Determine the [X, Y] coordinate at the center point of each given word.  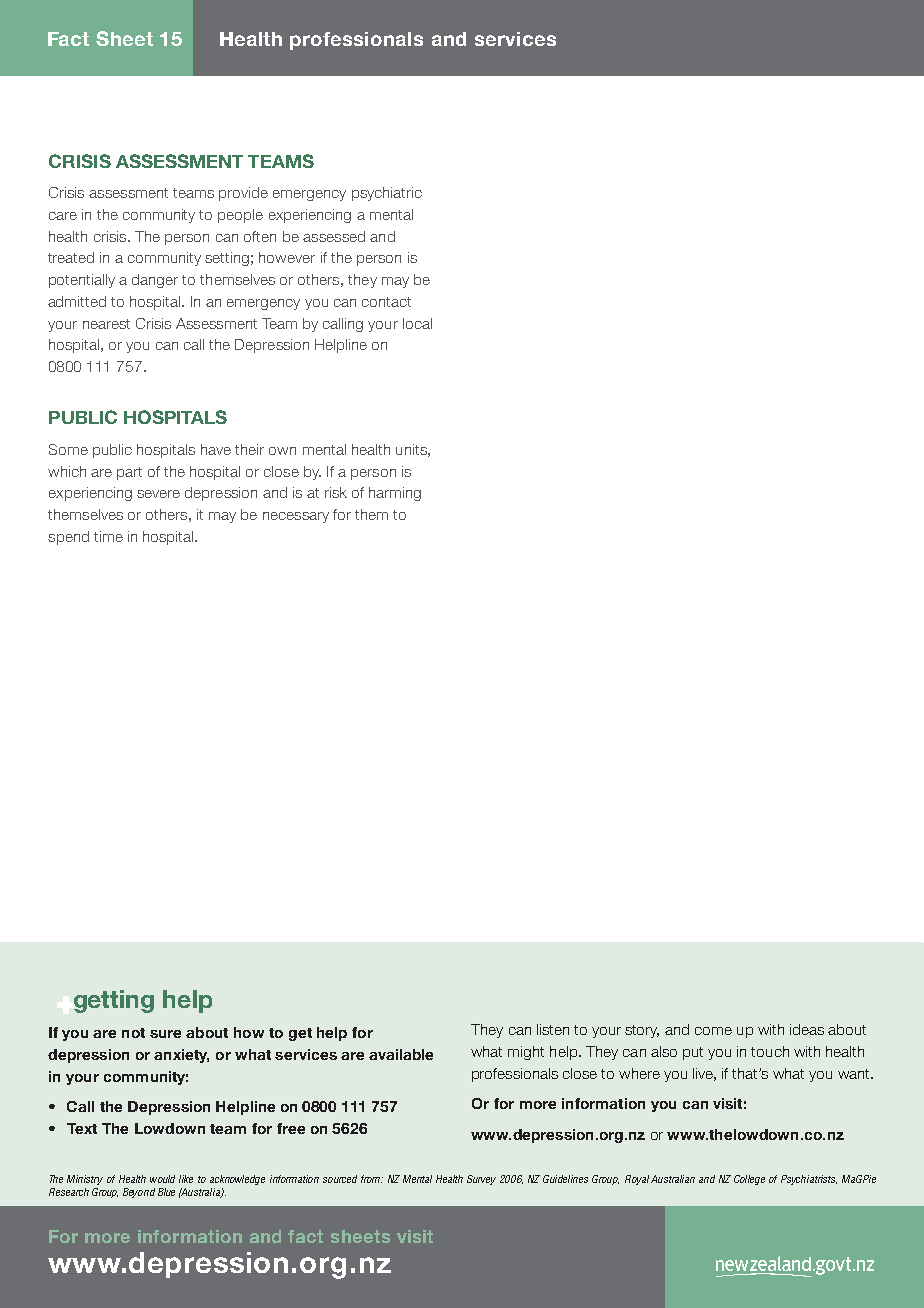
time [108, 536]
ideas [807, 1029]
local [417, 323]
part [129, 473]
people [240, 216]
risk [336, 492]
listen [553, 1029]
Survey [481, 1180]
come [713, 1031]
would [162, 1179]
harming [395, 494]
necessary [296, 517]
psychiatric [387, 194]
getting [114, 1001]
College [749, 1180]
